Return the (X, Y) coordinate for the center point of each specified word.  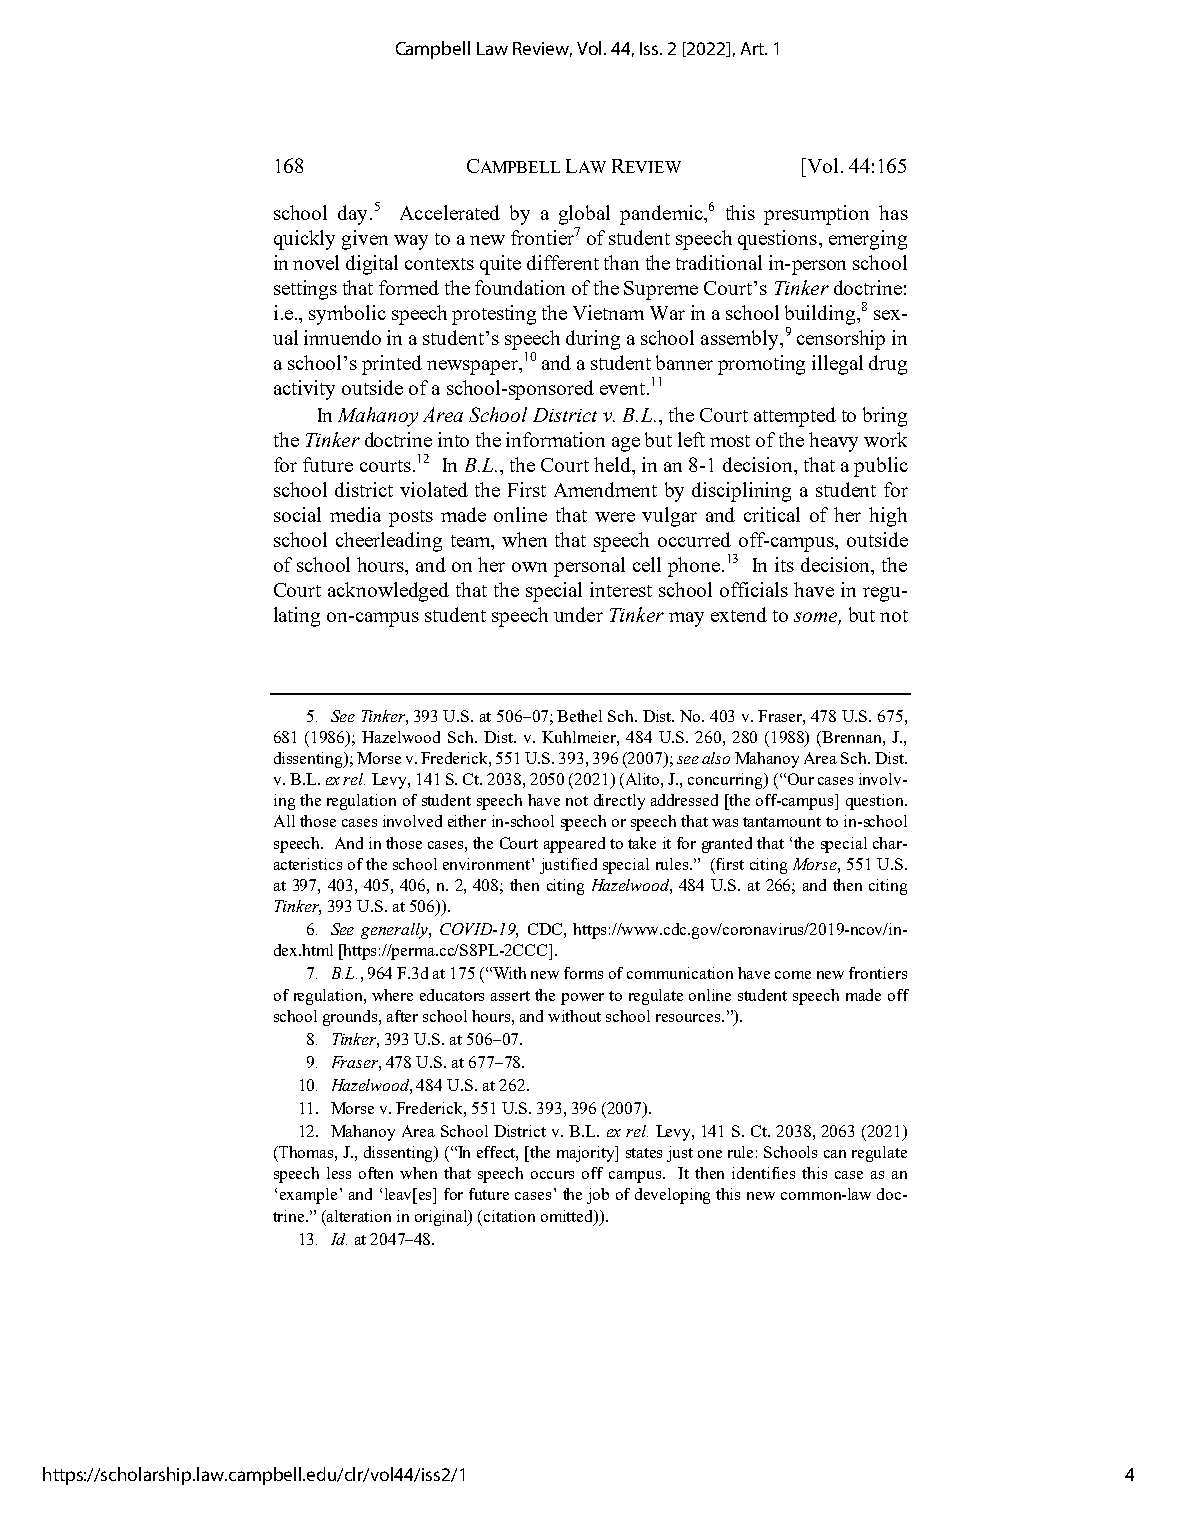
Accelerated (450, 212)
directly (619, 802)
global (584, 215)
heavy (833, 442)
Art (753, 48)
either (467, 821)
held (613, 464)
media (355, 514)
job (598, 1196)
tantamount (782, 822)
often (376, 1173)
